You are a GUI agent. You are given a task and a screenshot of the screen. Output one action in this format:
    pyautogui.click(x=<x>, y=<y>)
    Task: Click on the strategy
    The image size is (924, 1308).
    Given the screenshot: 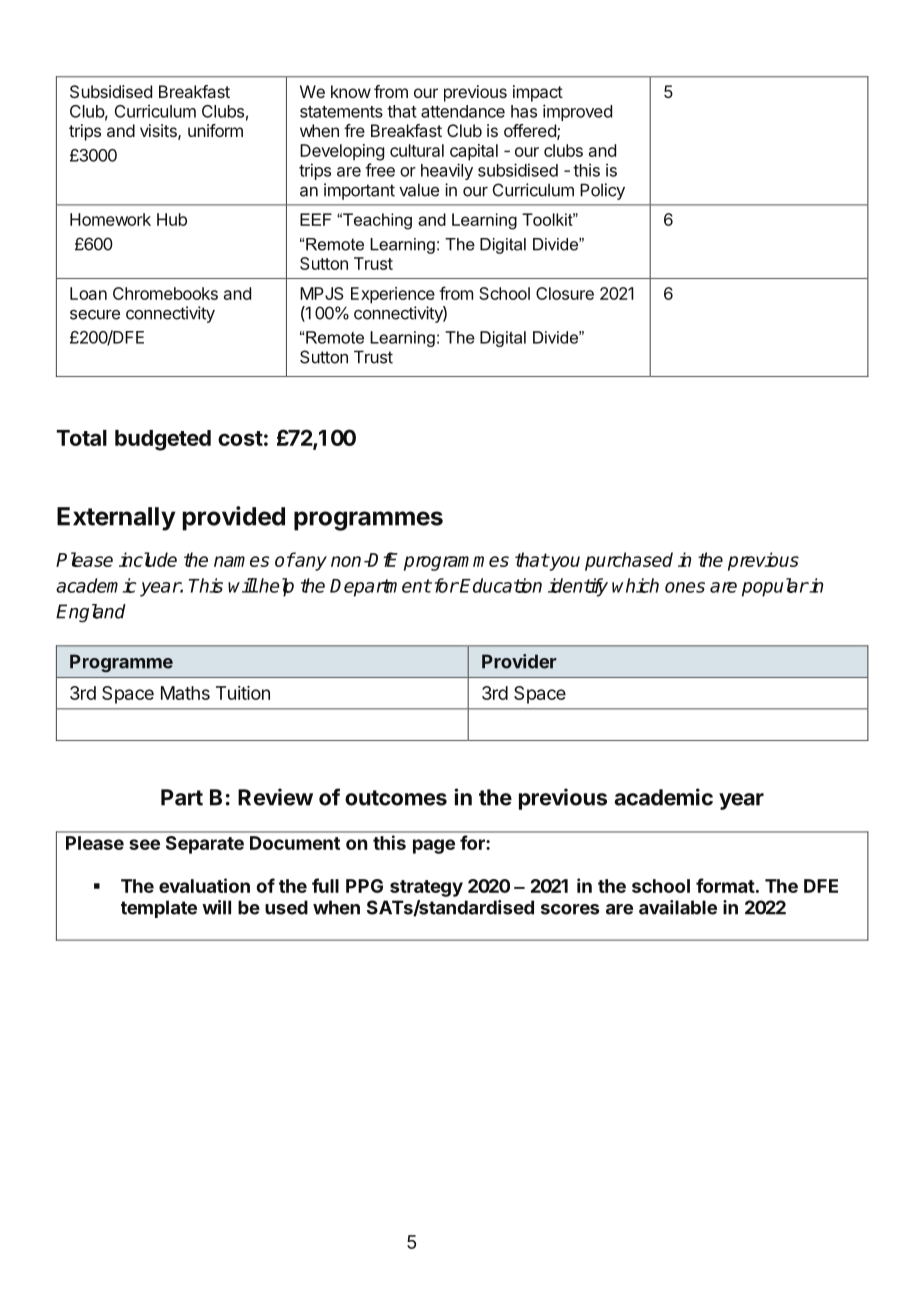 What is the action you would take?
    pyautogui.click(x=426, y=888)
